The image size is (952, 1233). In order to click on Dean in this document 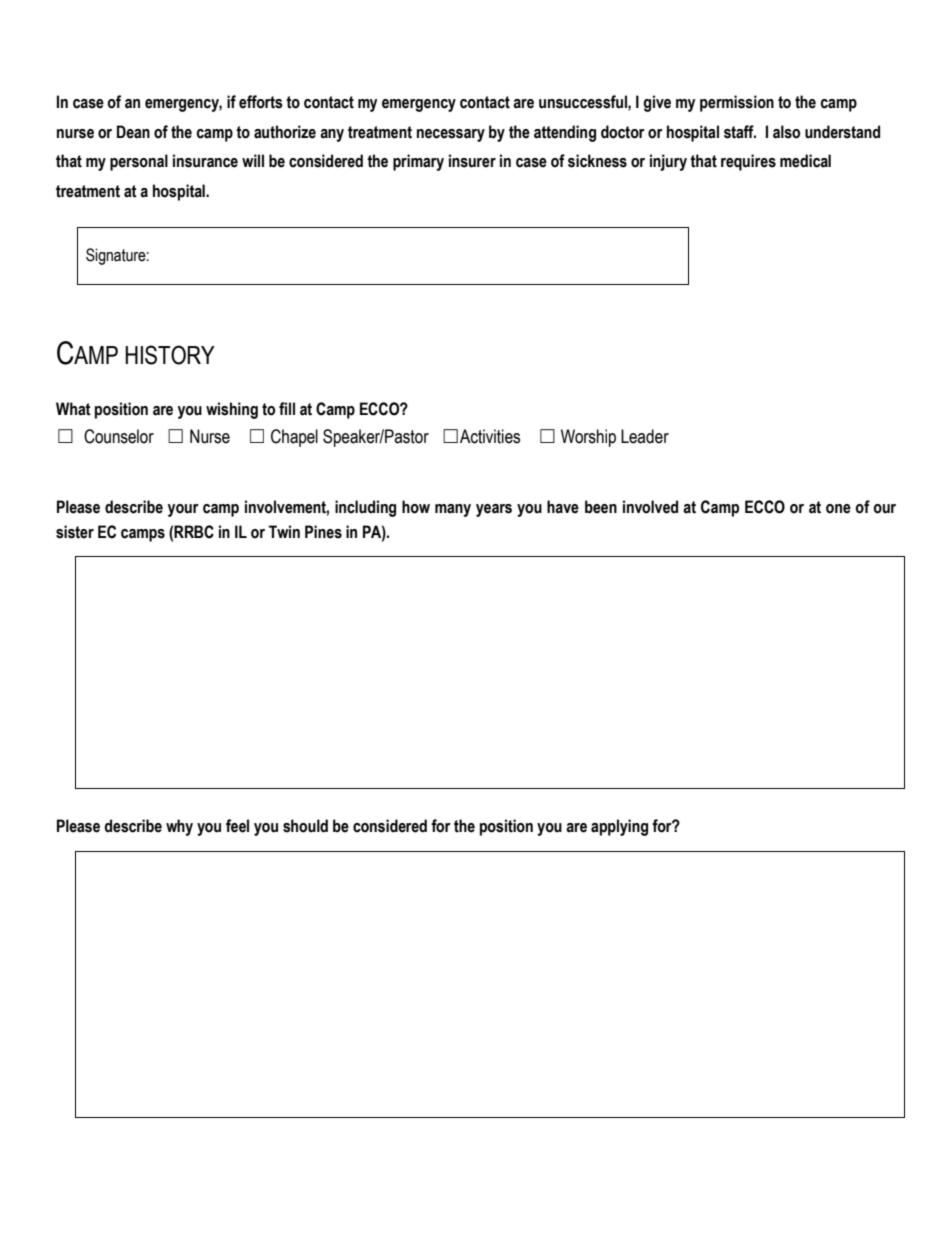, I will do `click(133, 132)`.
